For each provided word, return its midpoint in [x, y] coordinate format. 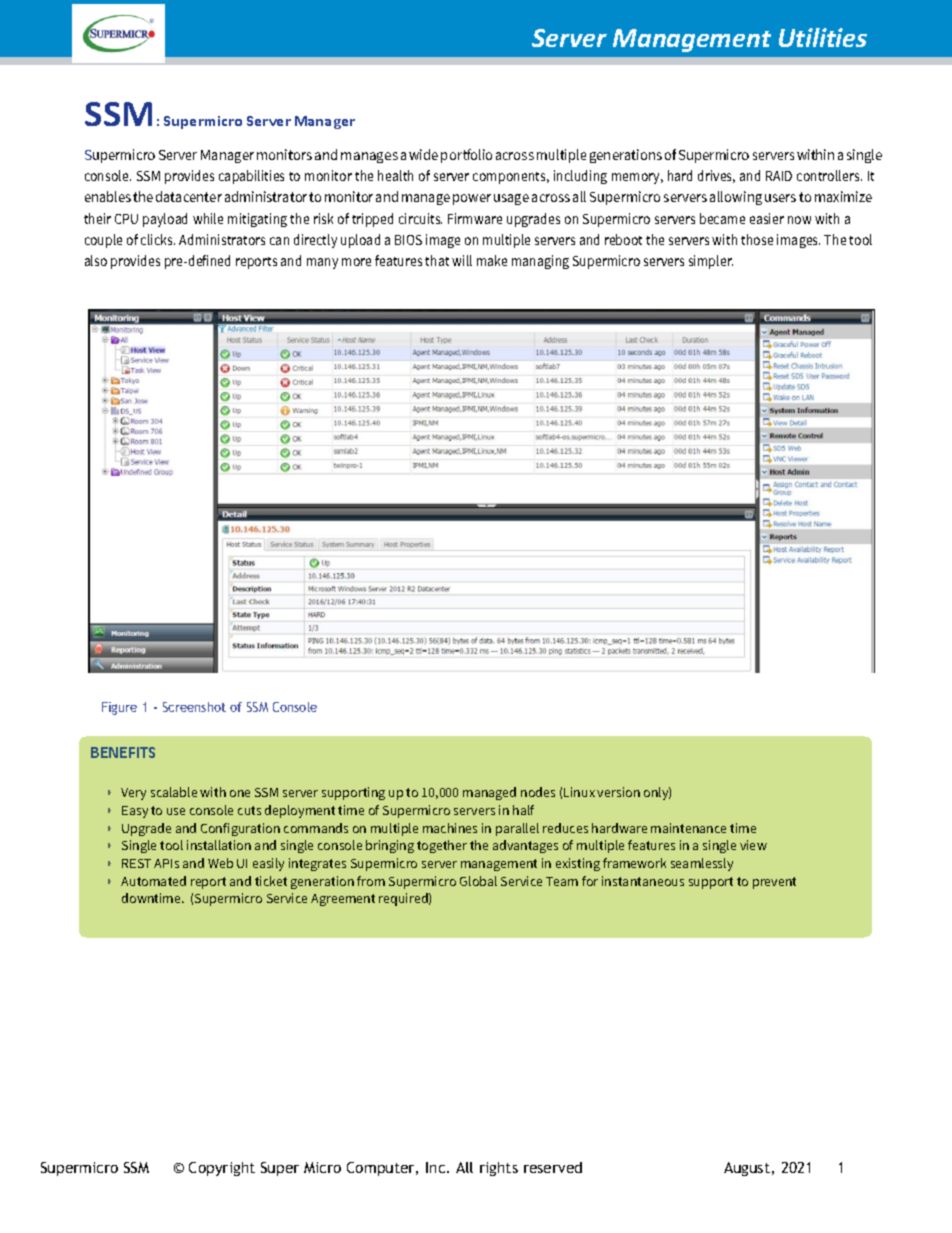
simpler [711, 262]
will [462, 260]
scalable [174, 792]
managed [489, 793]
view [753, 845]
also [96, 260]
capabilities [251, 177]
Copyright [222, 1169]
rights [499, 1169]
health [395, 175]
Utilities [823, 37]
